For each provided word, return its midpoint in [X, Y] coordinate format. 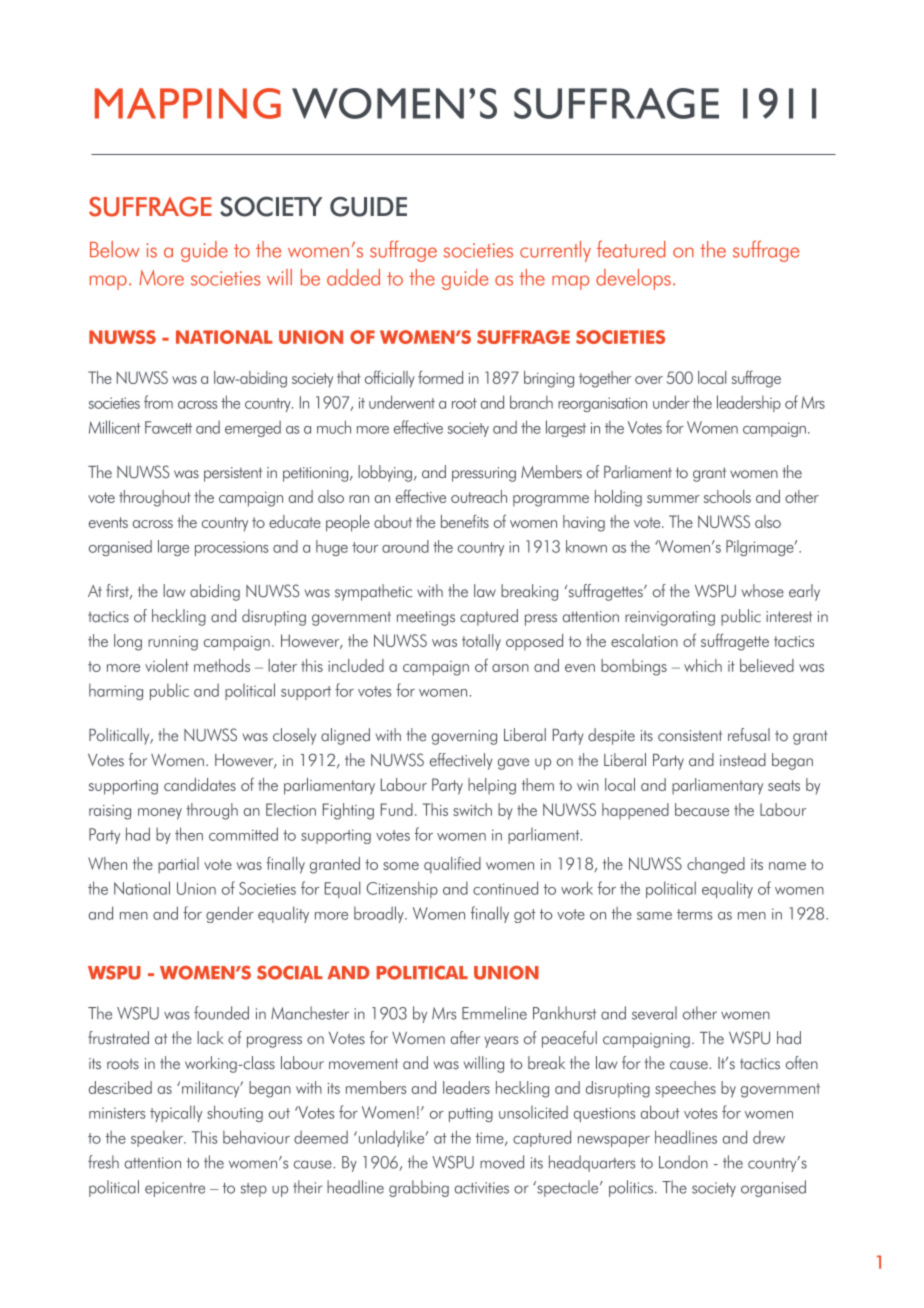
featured [631, 249]
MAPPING [188, 103]
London [683, 1162]
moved [502, 1162]
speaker [158, 1138]
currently [555, 251]
